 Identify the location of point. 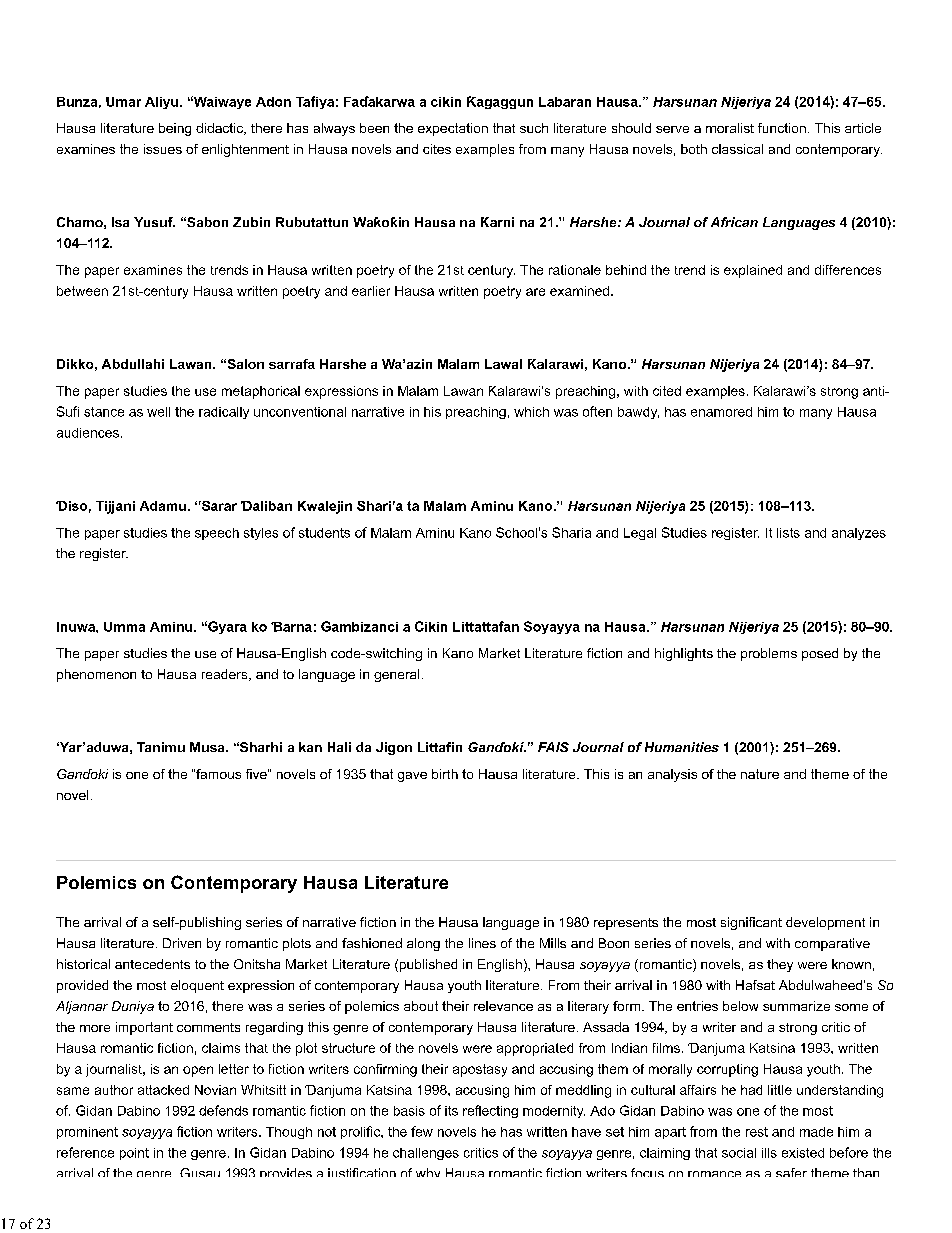
(134, 1154).
